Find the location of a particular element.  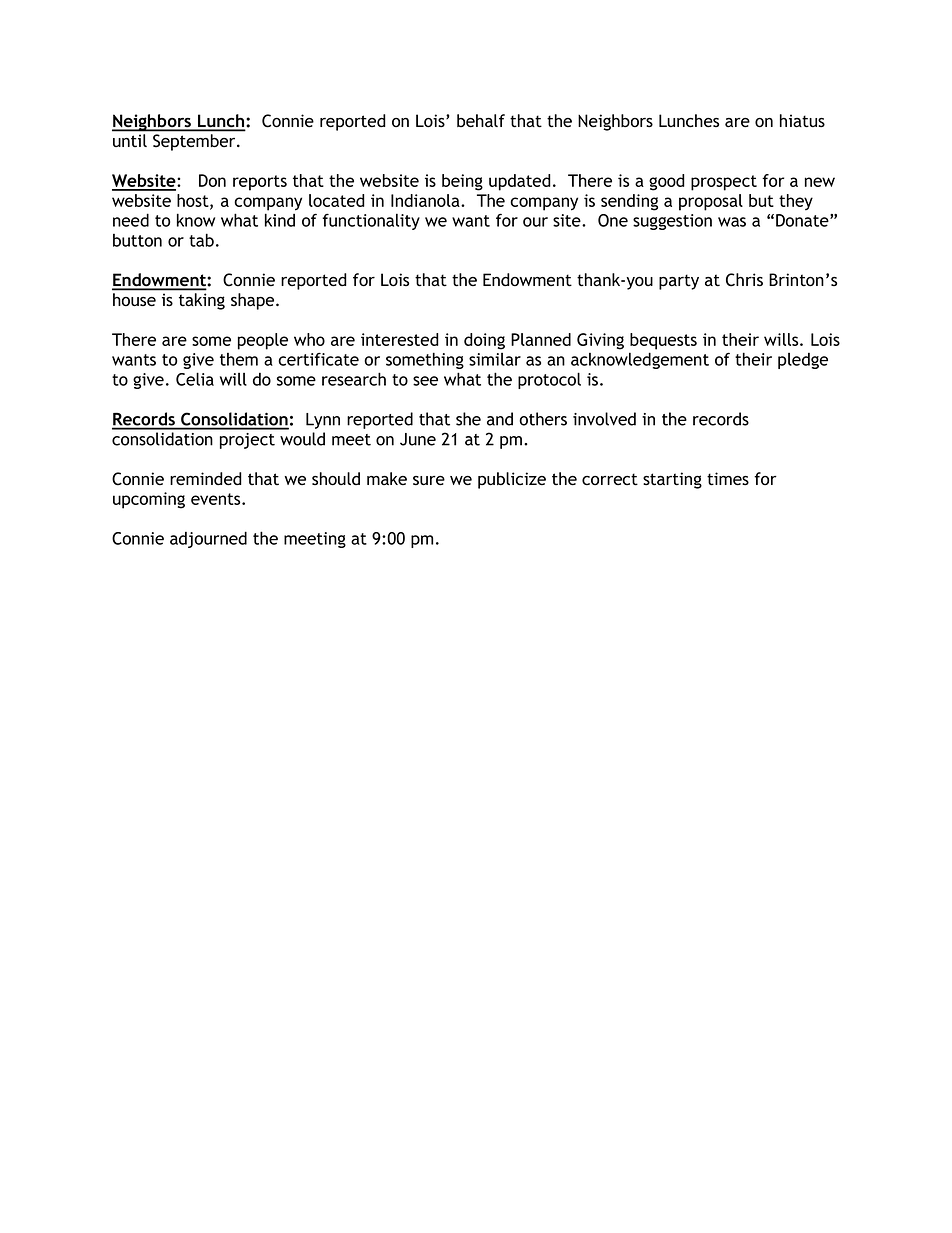

September is located at coordinates (195, 142).
